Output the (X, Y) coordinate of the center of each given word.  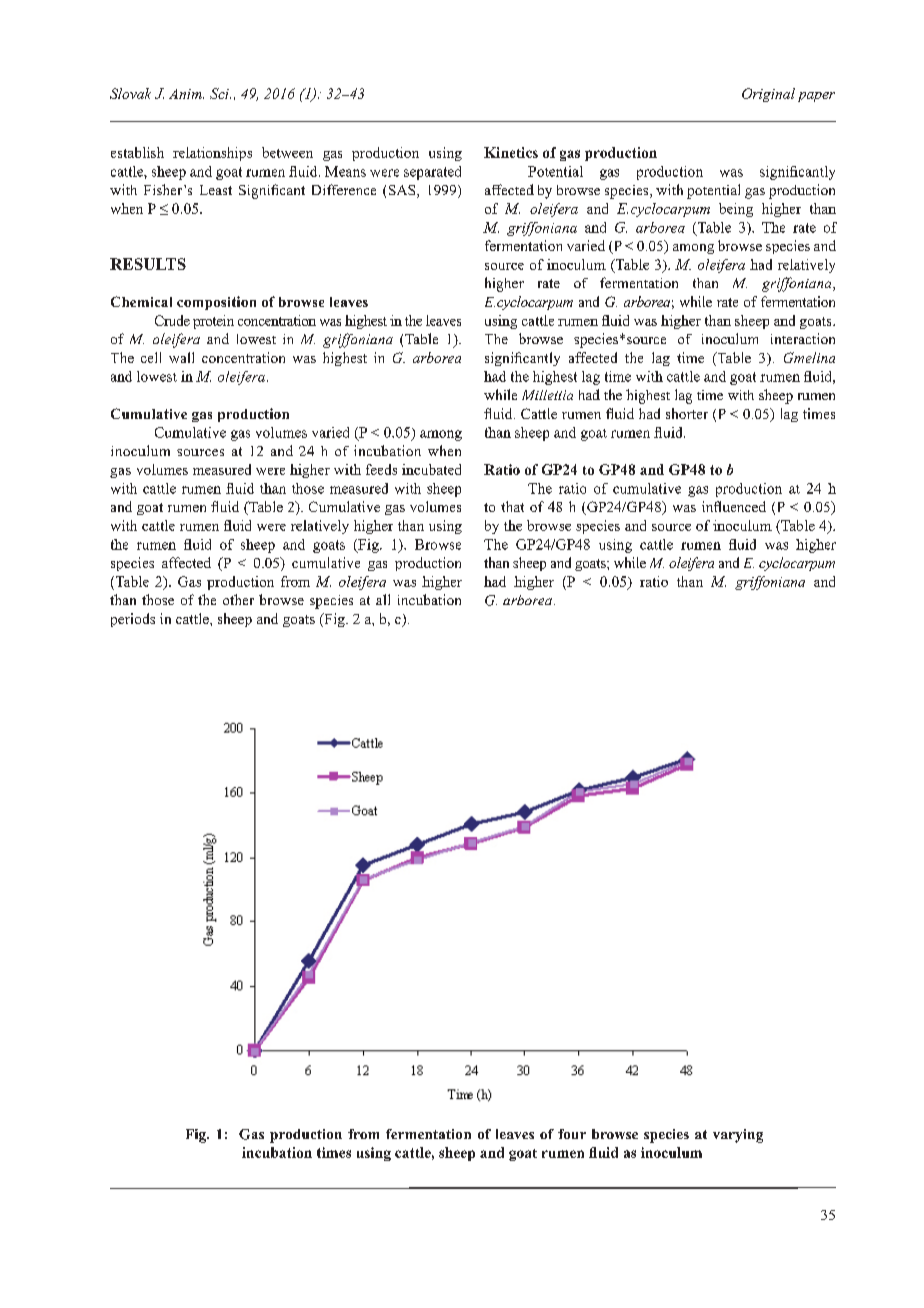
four (572, 1134)
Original (768, 95)
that (512, 506)
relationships (212, 154)
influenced (734, 506)
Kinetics (511, 152)
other (238, 599)
